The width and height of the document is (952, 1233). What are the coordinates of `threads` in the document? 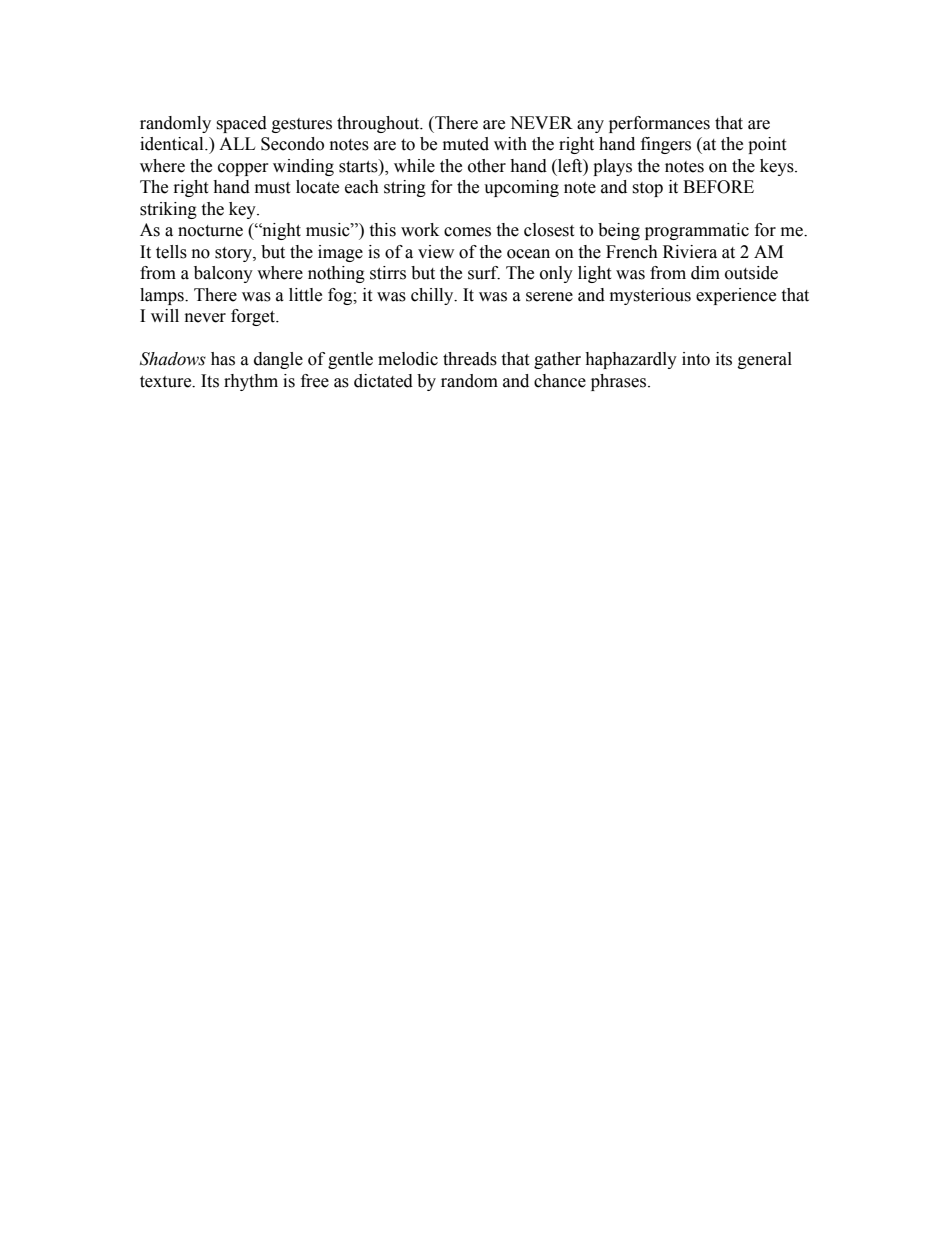 It's located at (470, 359).
